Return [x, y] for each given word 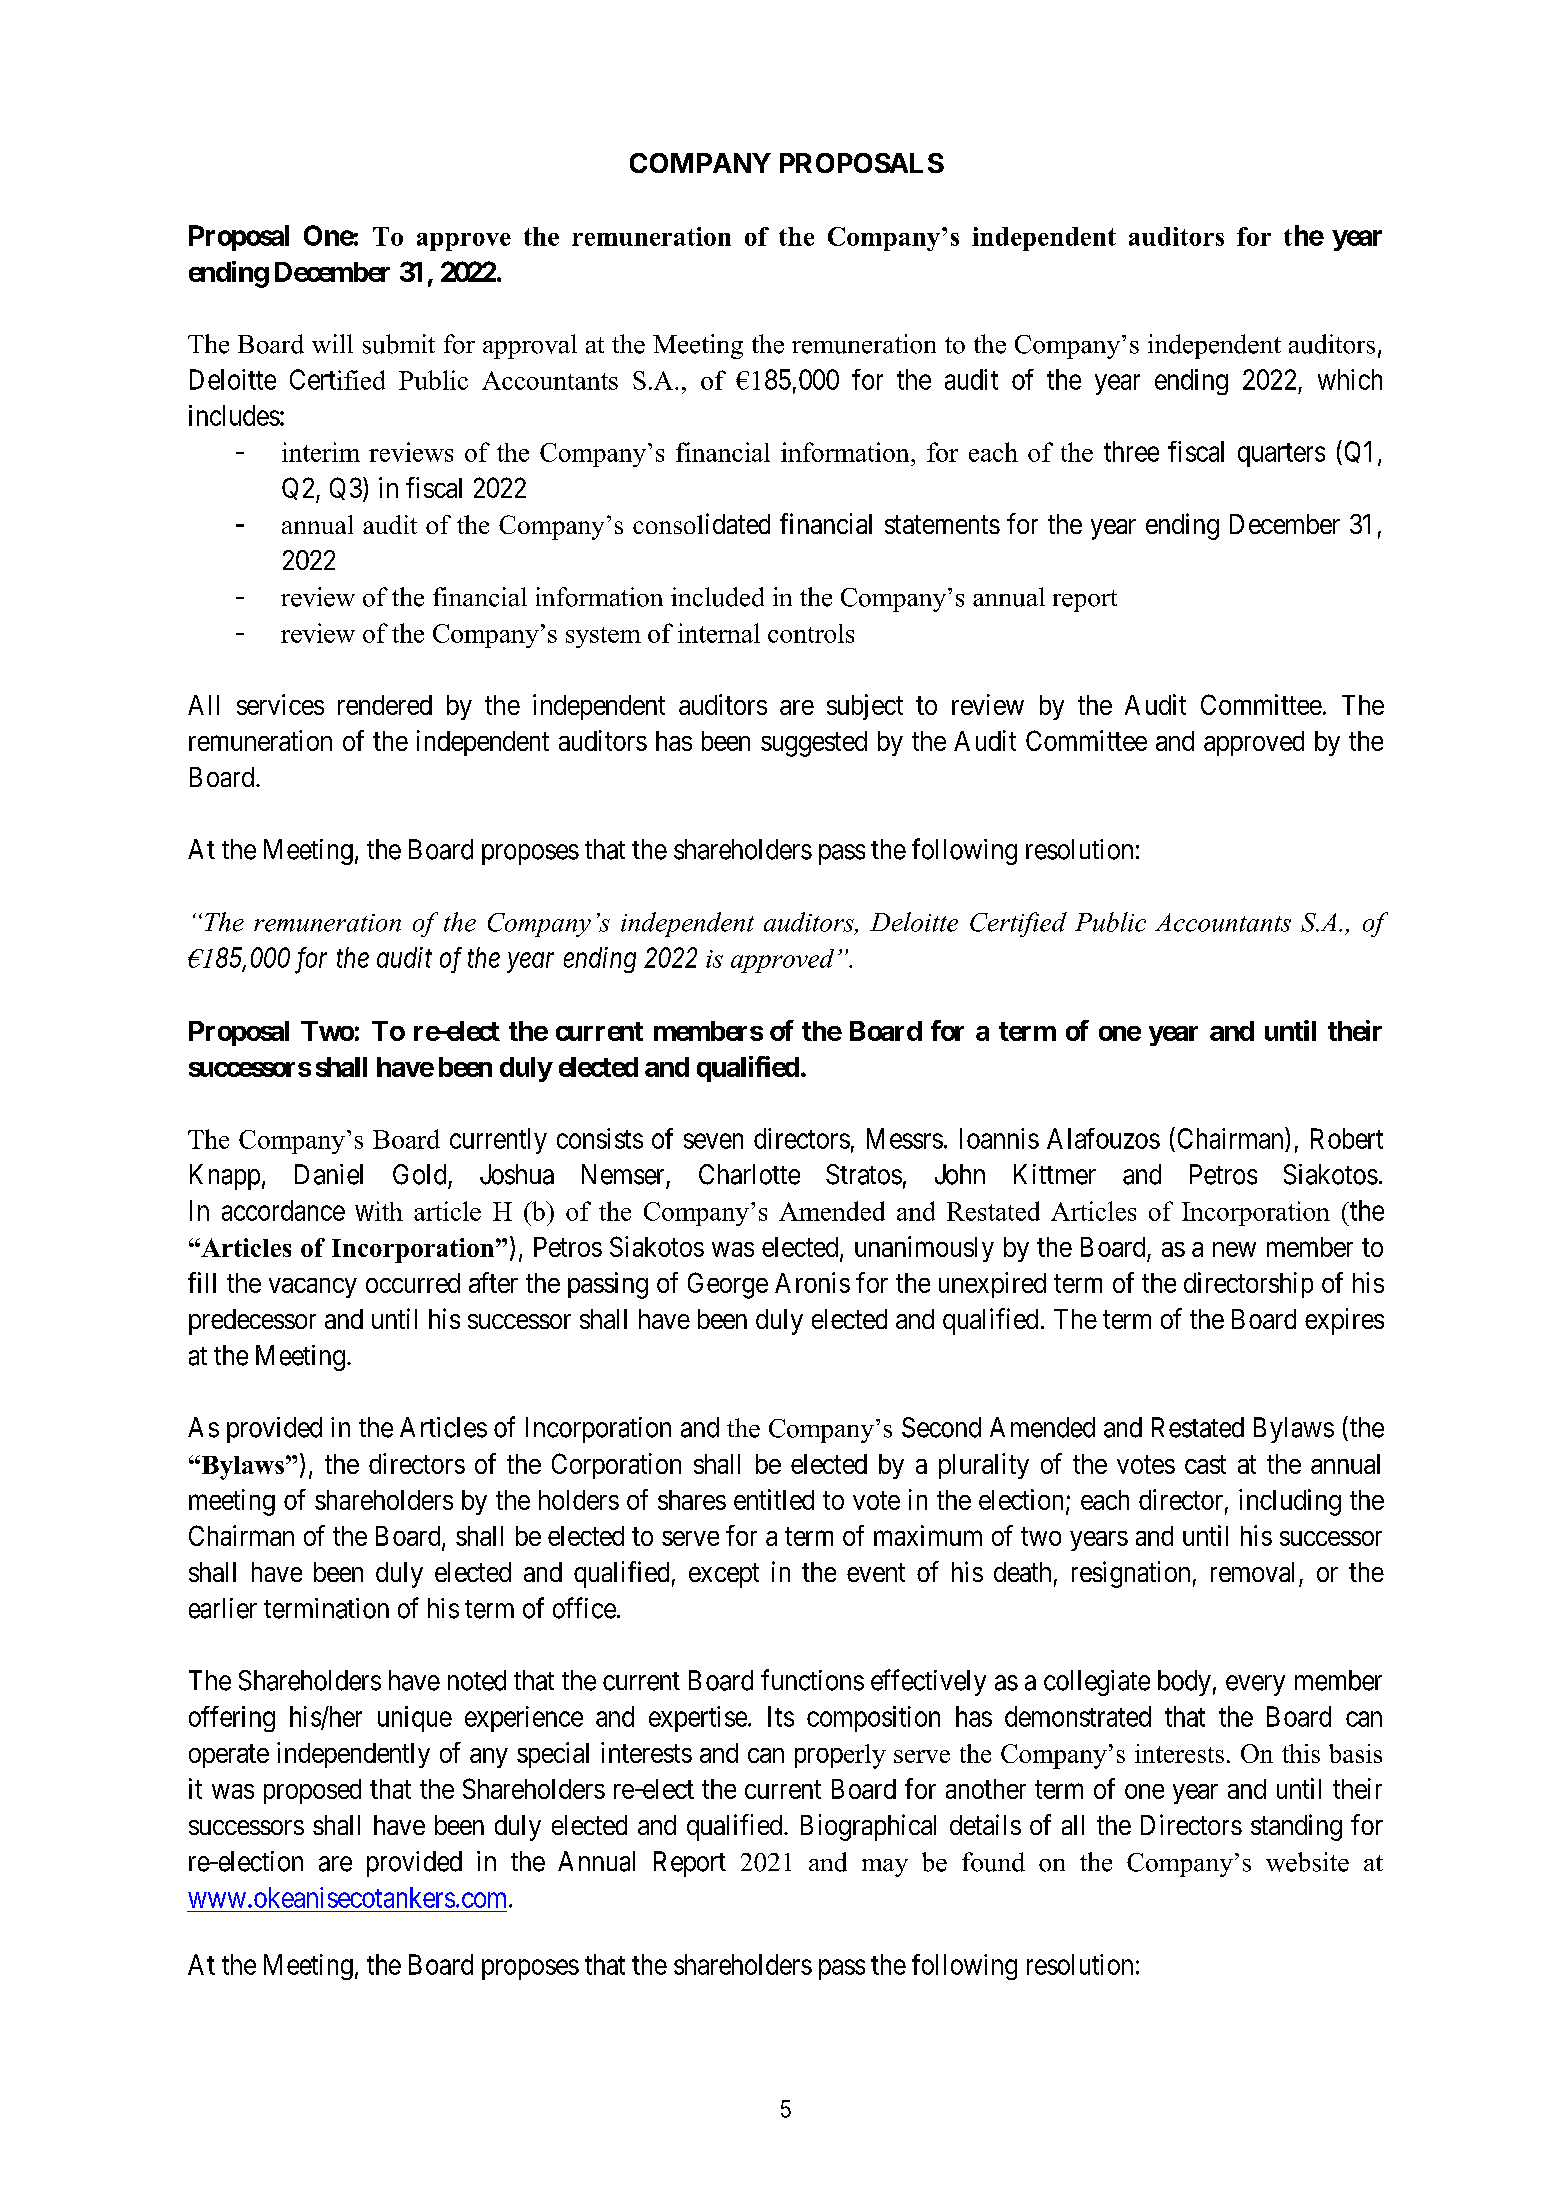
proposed [312, 1791]
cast [1205, 1464]
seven [713, 1141]
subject [865, 707]
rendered [385, 705]
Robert [1347, 1138]
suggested [814, 744]
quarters [1281, 455]
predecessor [252, 1322]
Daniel [329, 1174]
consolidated [701, 523]
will [332, 343]
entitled [774, 1499]
